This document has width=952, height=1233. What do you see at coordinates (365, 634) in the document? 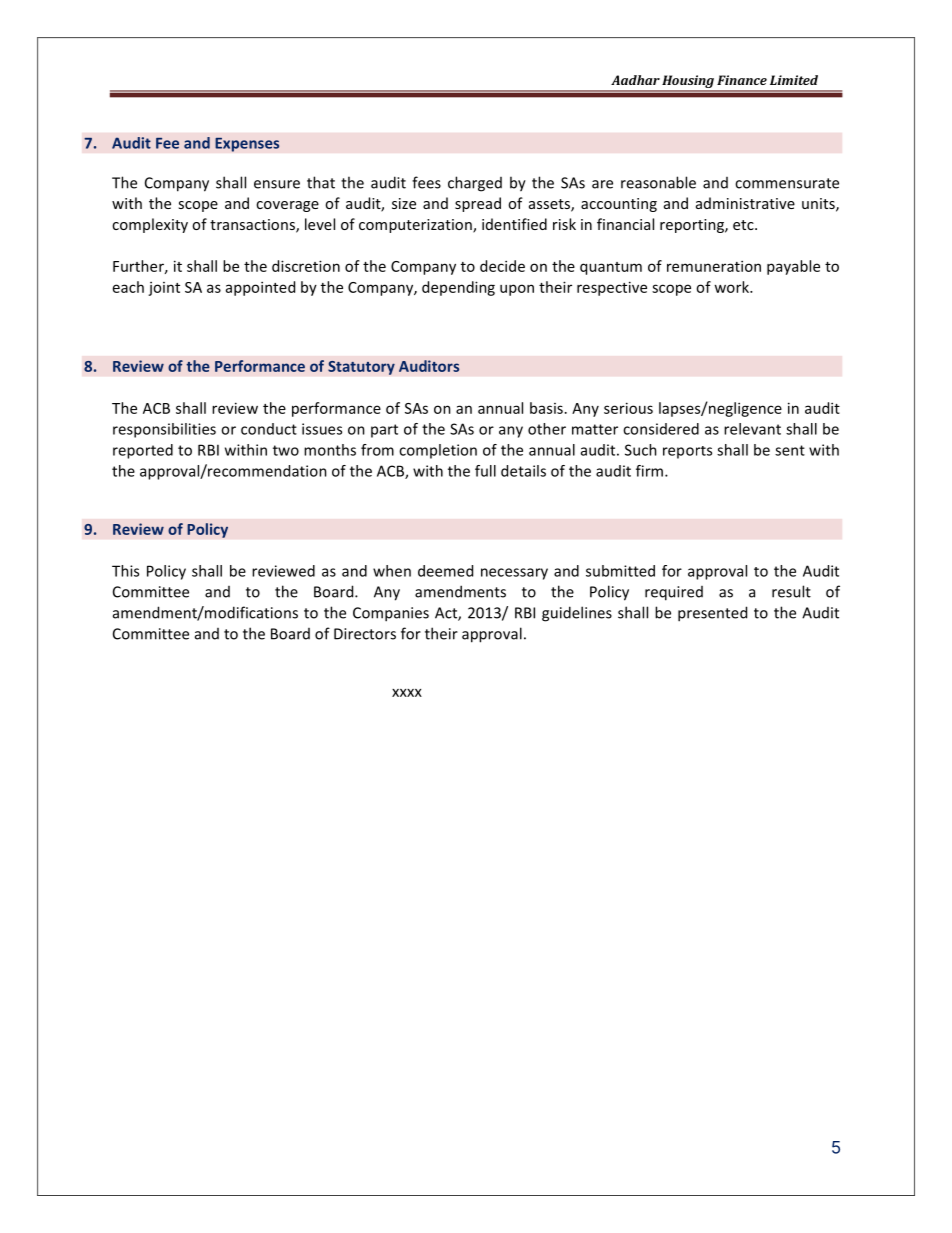
I see `Directors` at bounding box center [365, 634].
